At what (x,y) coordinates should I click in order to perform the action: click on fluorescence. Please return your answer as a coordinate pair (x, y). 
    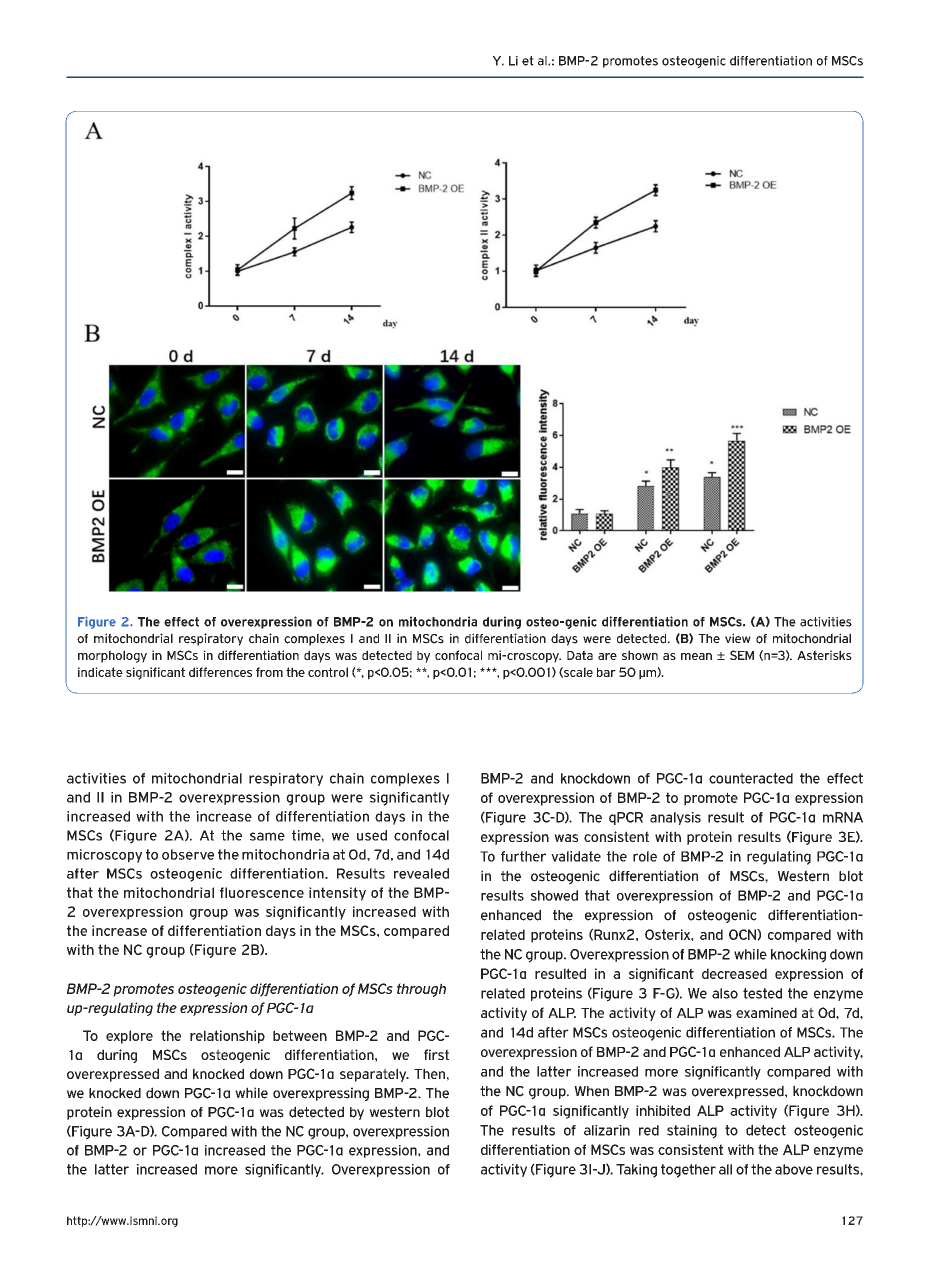
    Looking at the image, I should click on (262, 892).
